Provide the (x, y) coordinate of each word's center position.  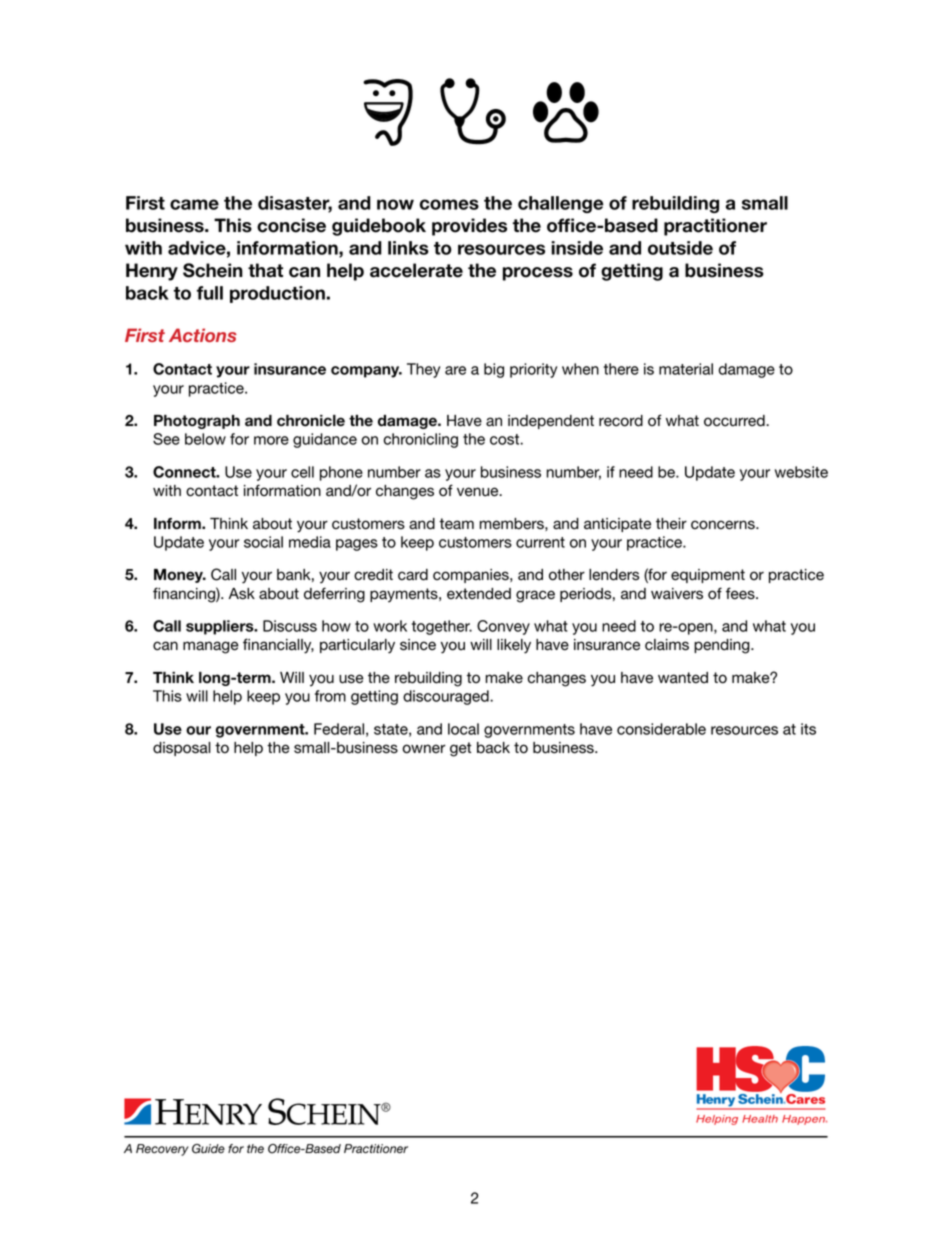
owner (424, 749)
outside (680, 248)
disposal (182, 749)
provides (469, 227)
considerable (661, 729)
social (263, 542)
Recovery (162, 1150)
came (194, 204)
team (456, 524)
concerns (724, 525)
